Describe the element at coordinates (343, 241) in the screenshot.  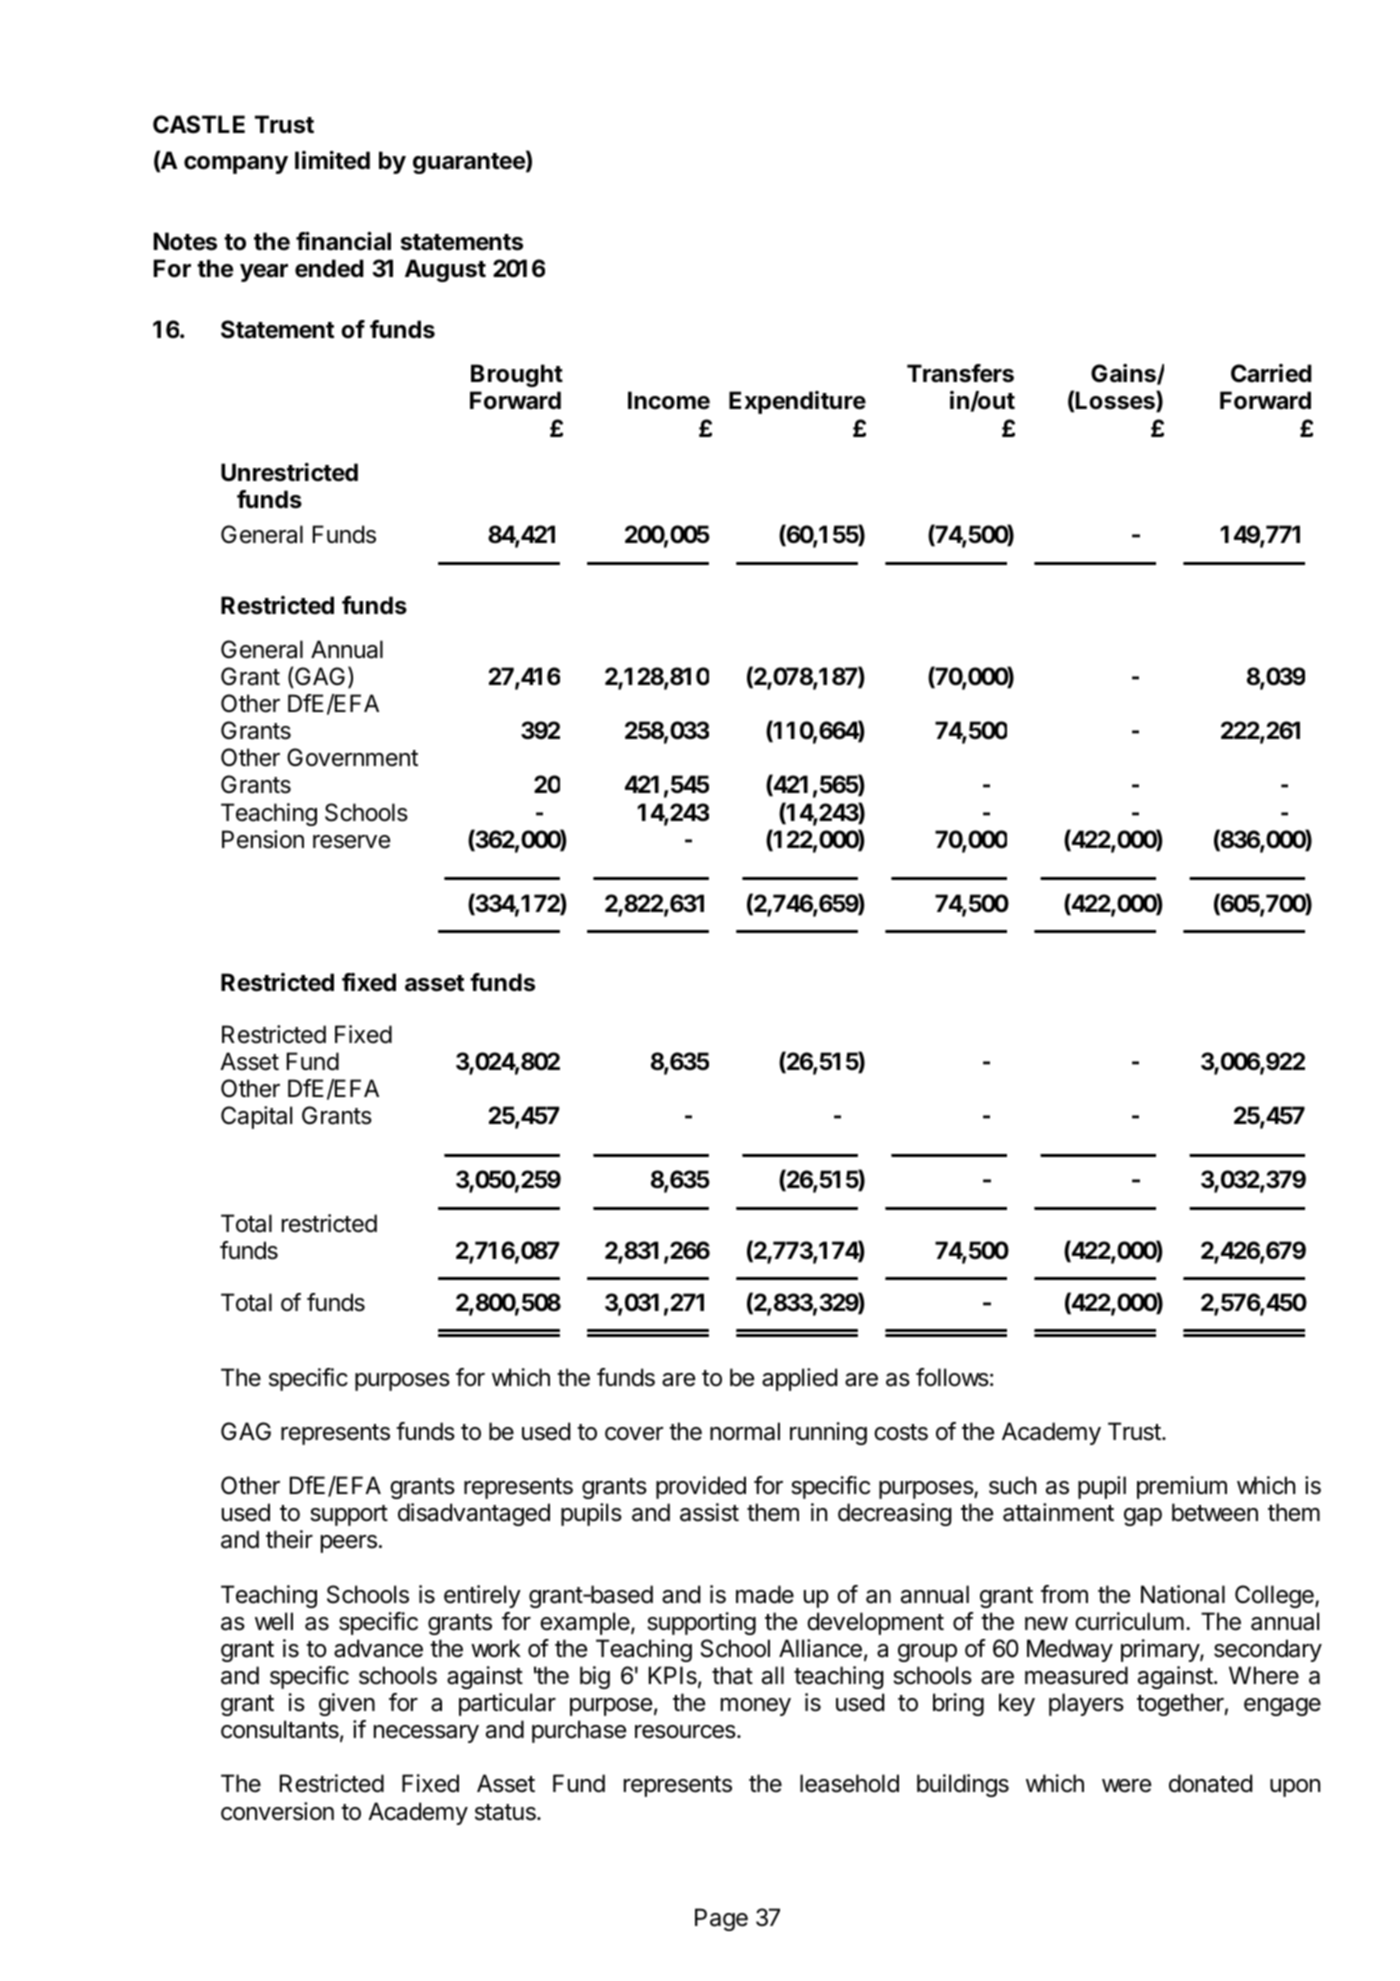
I see `financial` at that location.
